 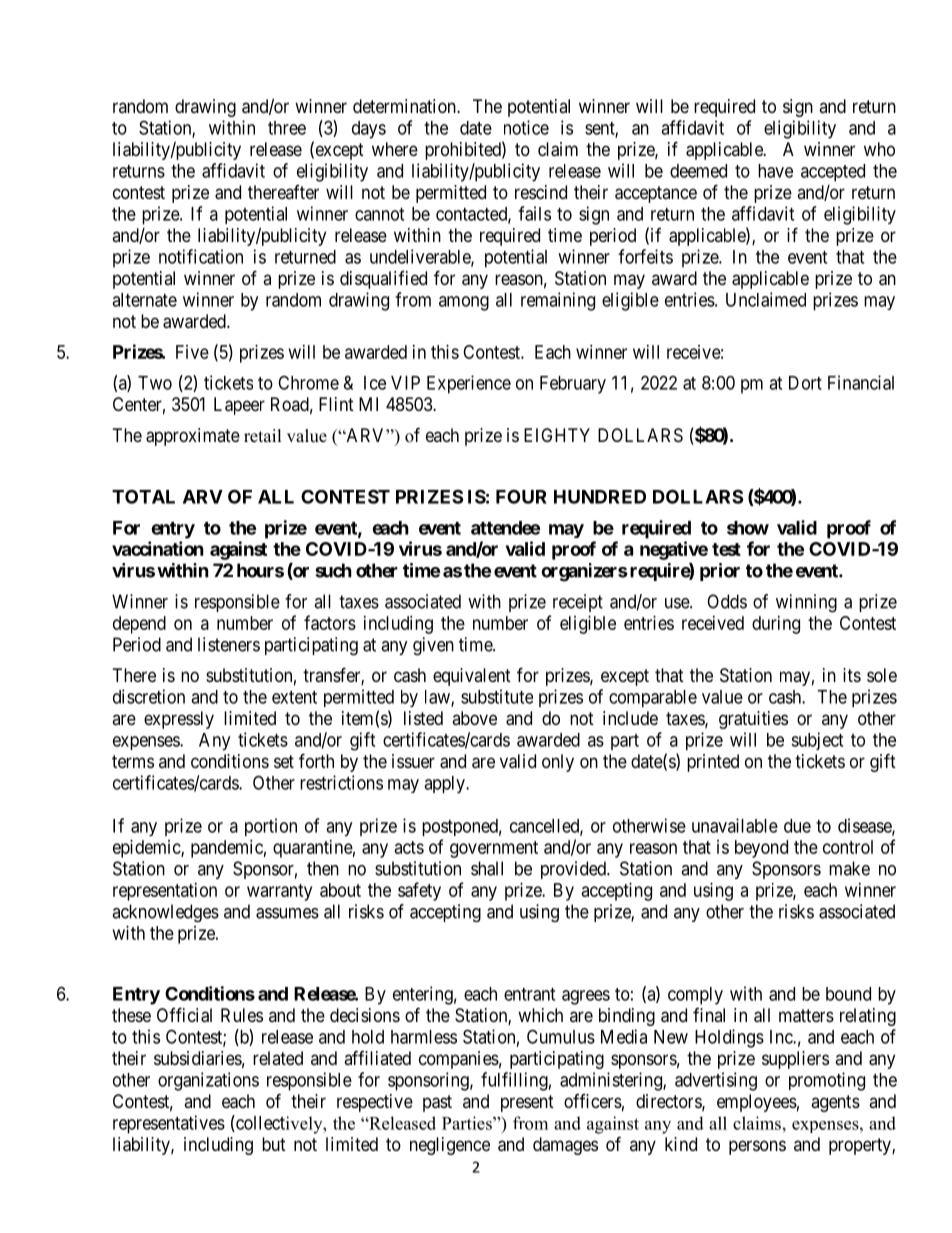 What do you see at coordinates (835, 1103) in the screenshot?
I see `agents` at bounding box center [835, 1103].
